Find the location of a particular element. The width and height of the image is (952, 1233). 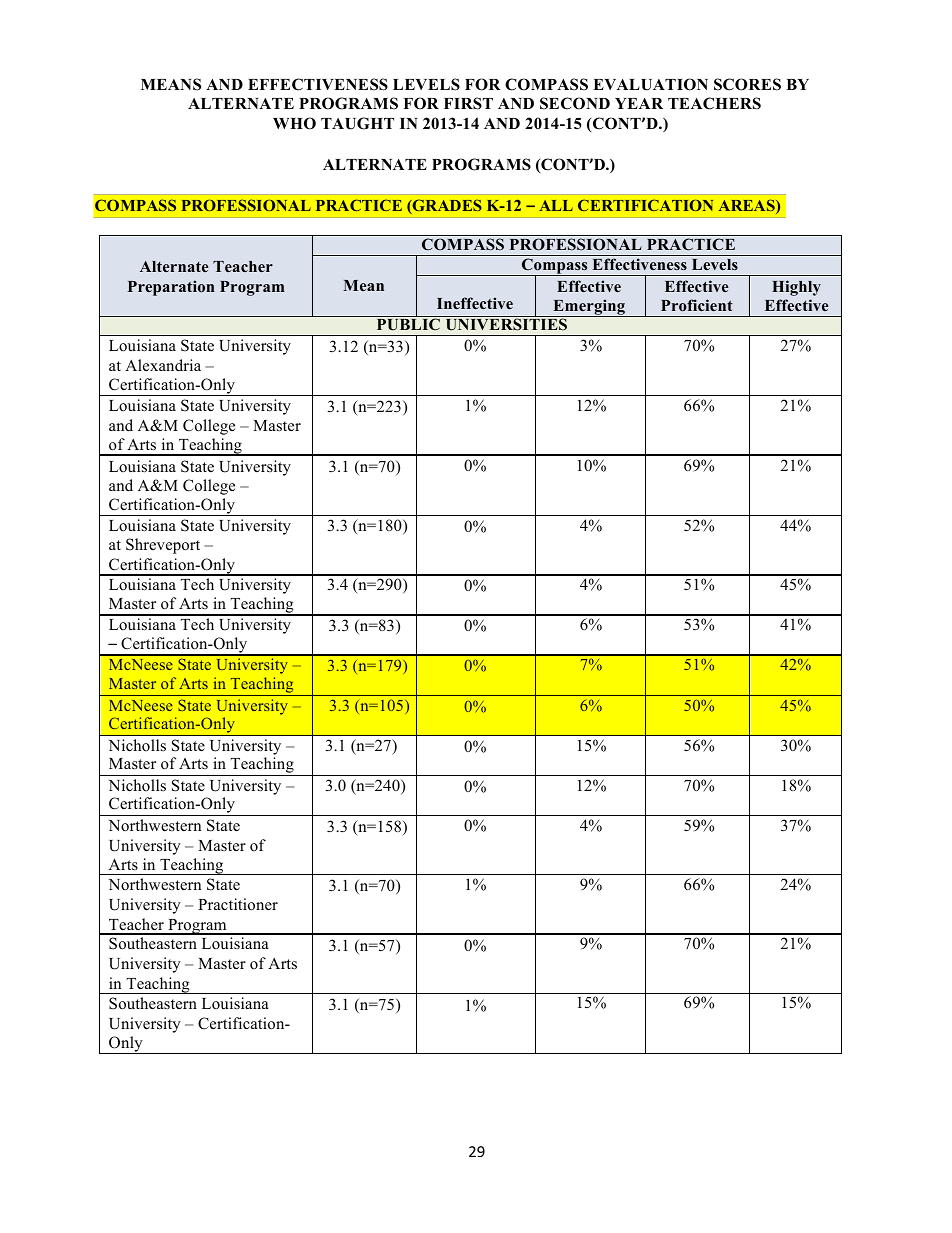

Proficient is located at coordinates (697, 305).
